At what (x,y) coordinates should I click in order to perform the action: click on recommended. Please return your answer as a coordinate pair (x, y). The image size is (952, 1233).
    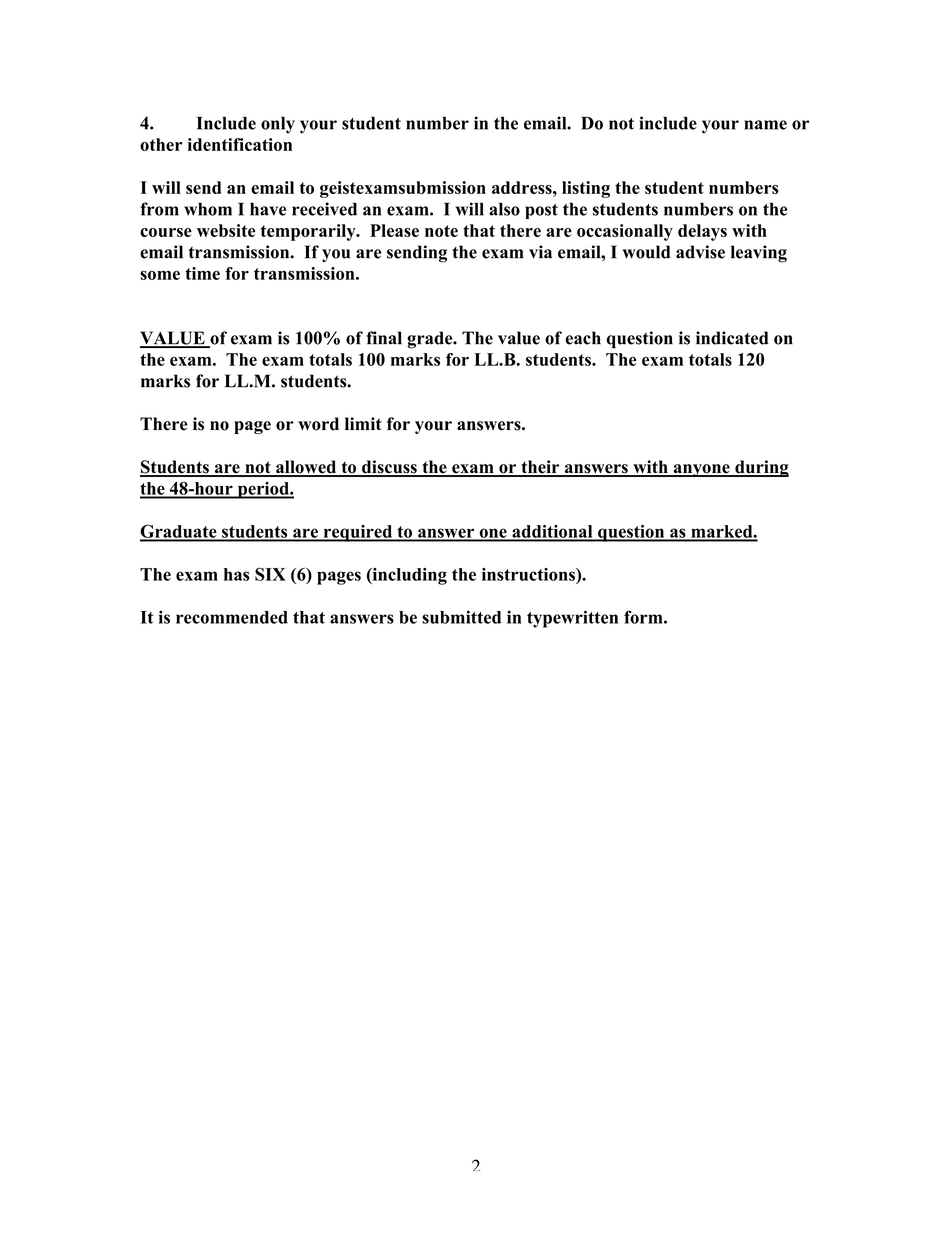
    Looking at the image, I should click on (232, 617).
